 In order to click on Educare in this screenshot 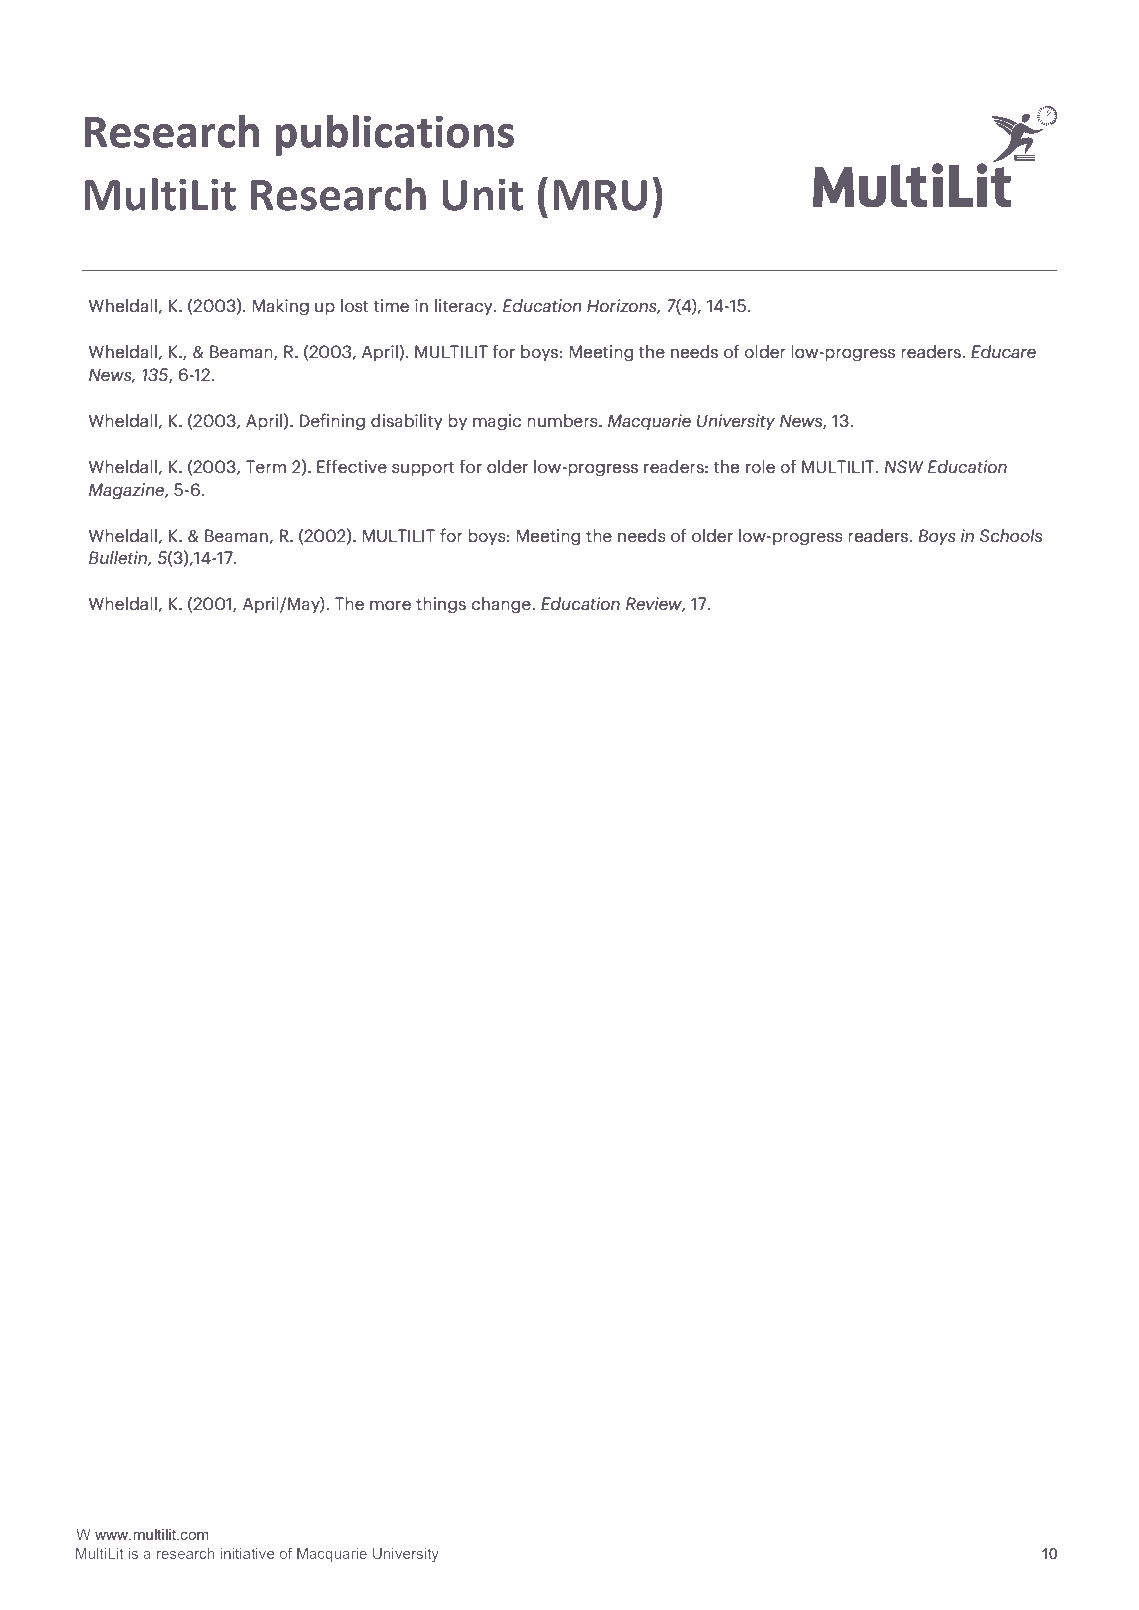, I will do `click(1003, 351)`.
